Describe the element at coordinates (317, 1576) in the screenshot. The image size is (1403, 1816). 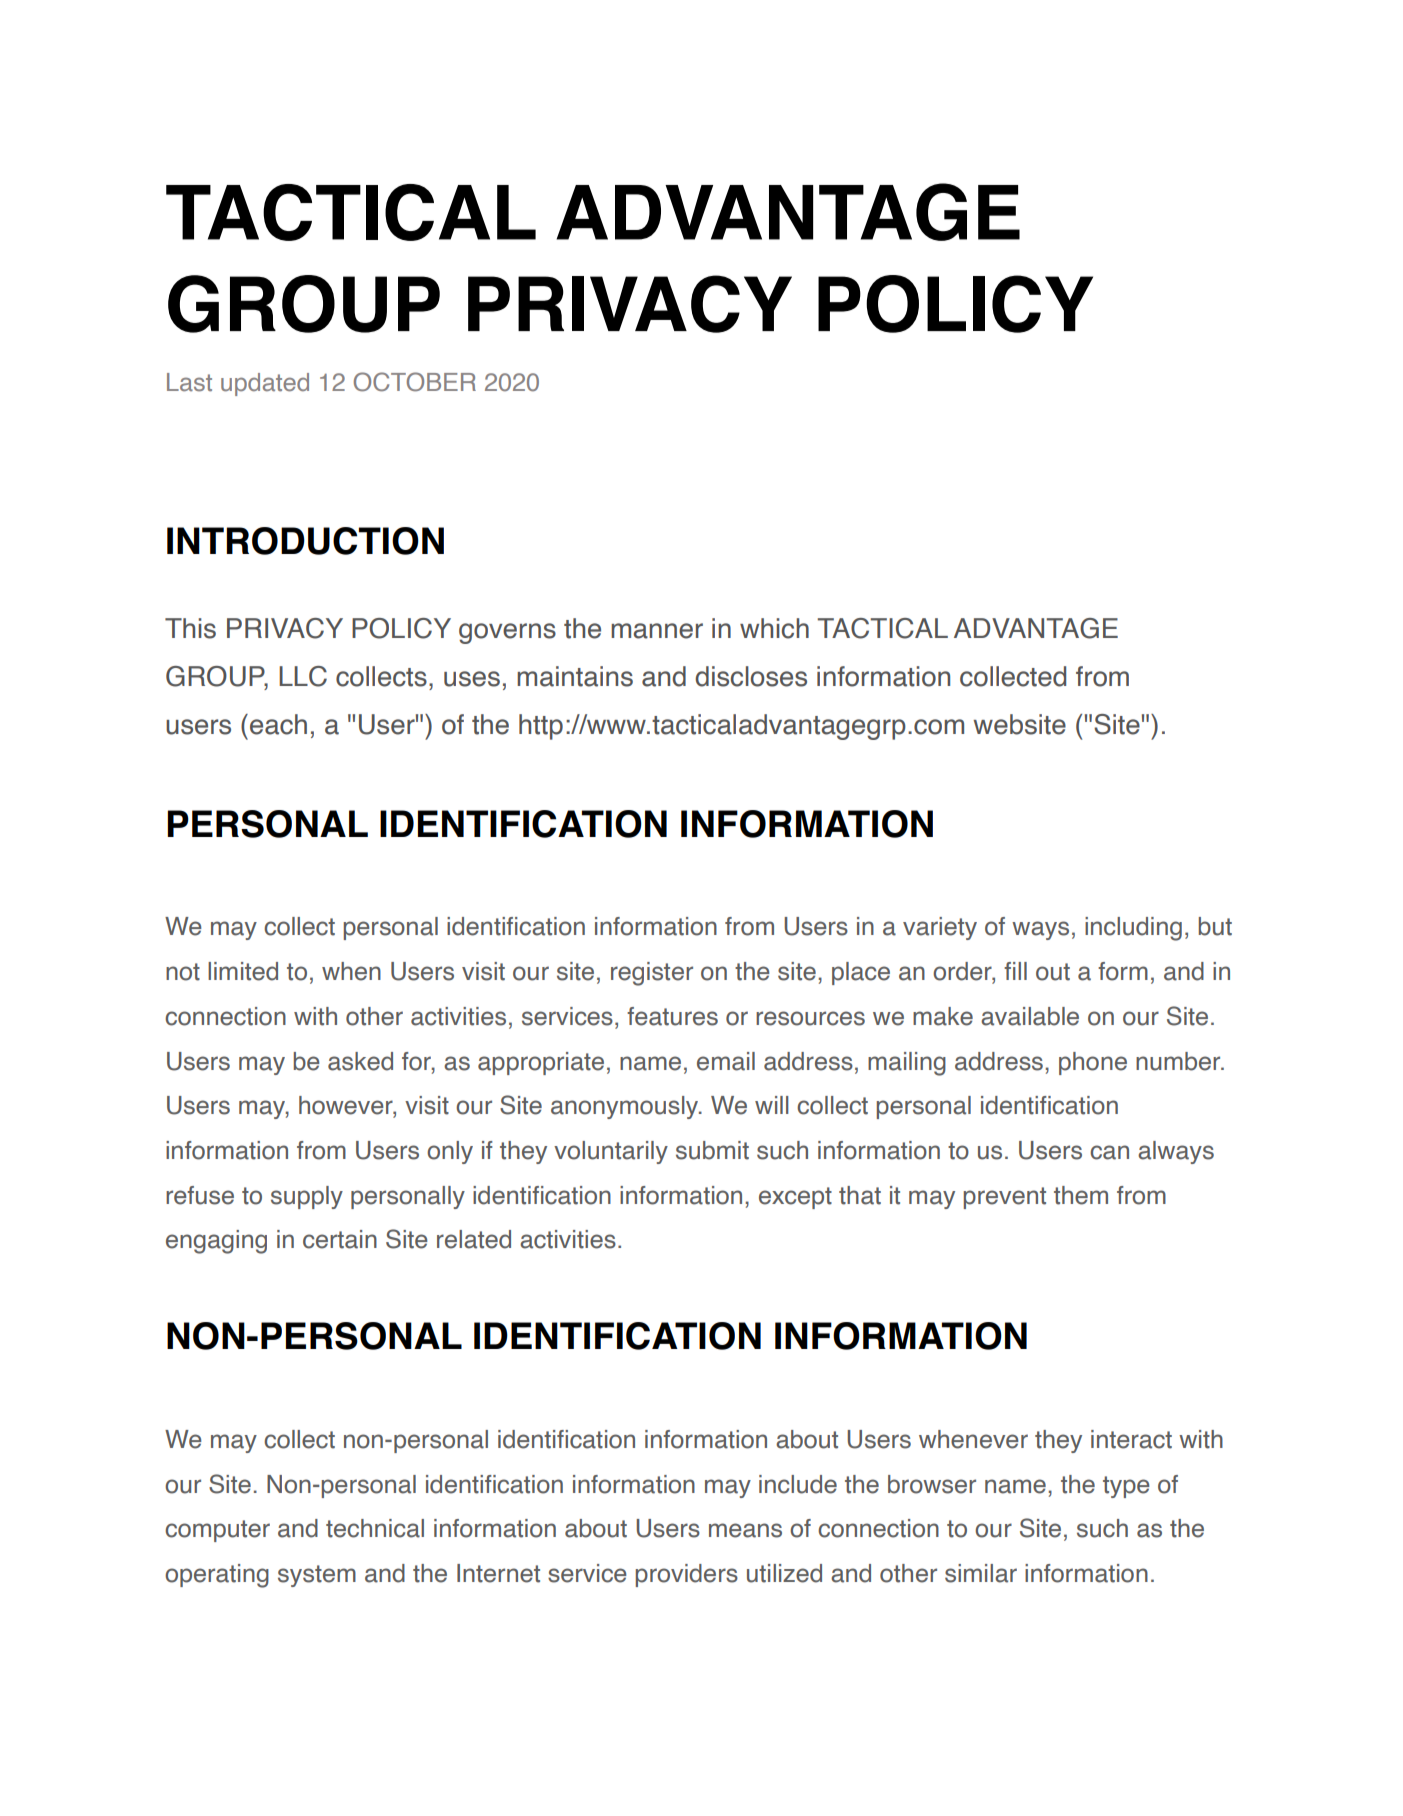
I see `system` at that location.
